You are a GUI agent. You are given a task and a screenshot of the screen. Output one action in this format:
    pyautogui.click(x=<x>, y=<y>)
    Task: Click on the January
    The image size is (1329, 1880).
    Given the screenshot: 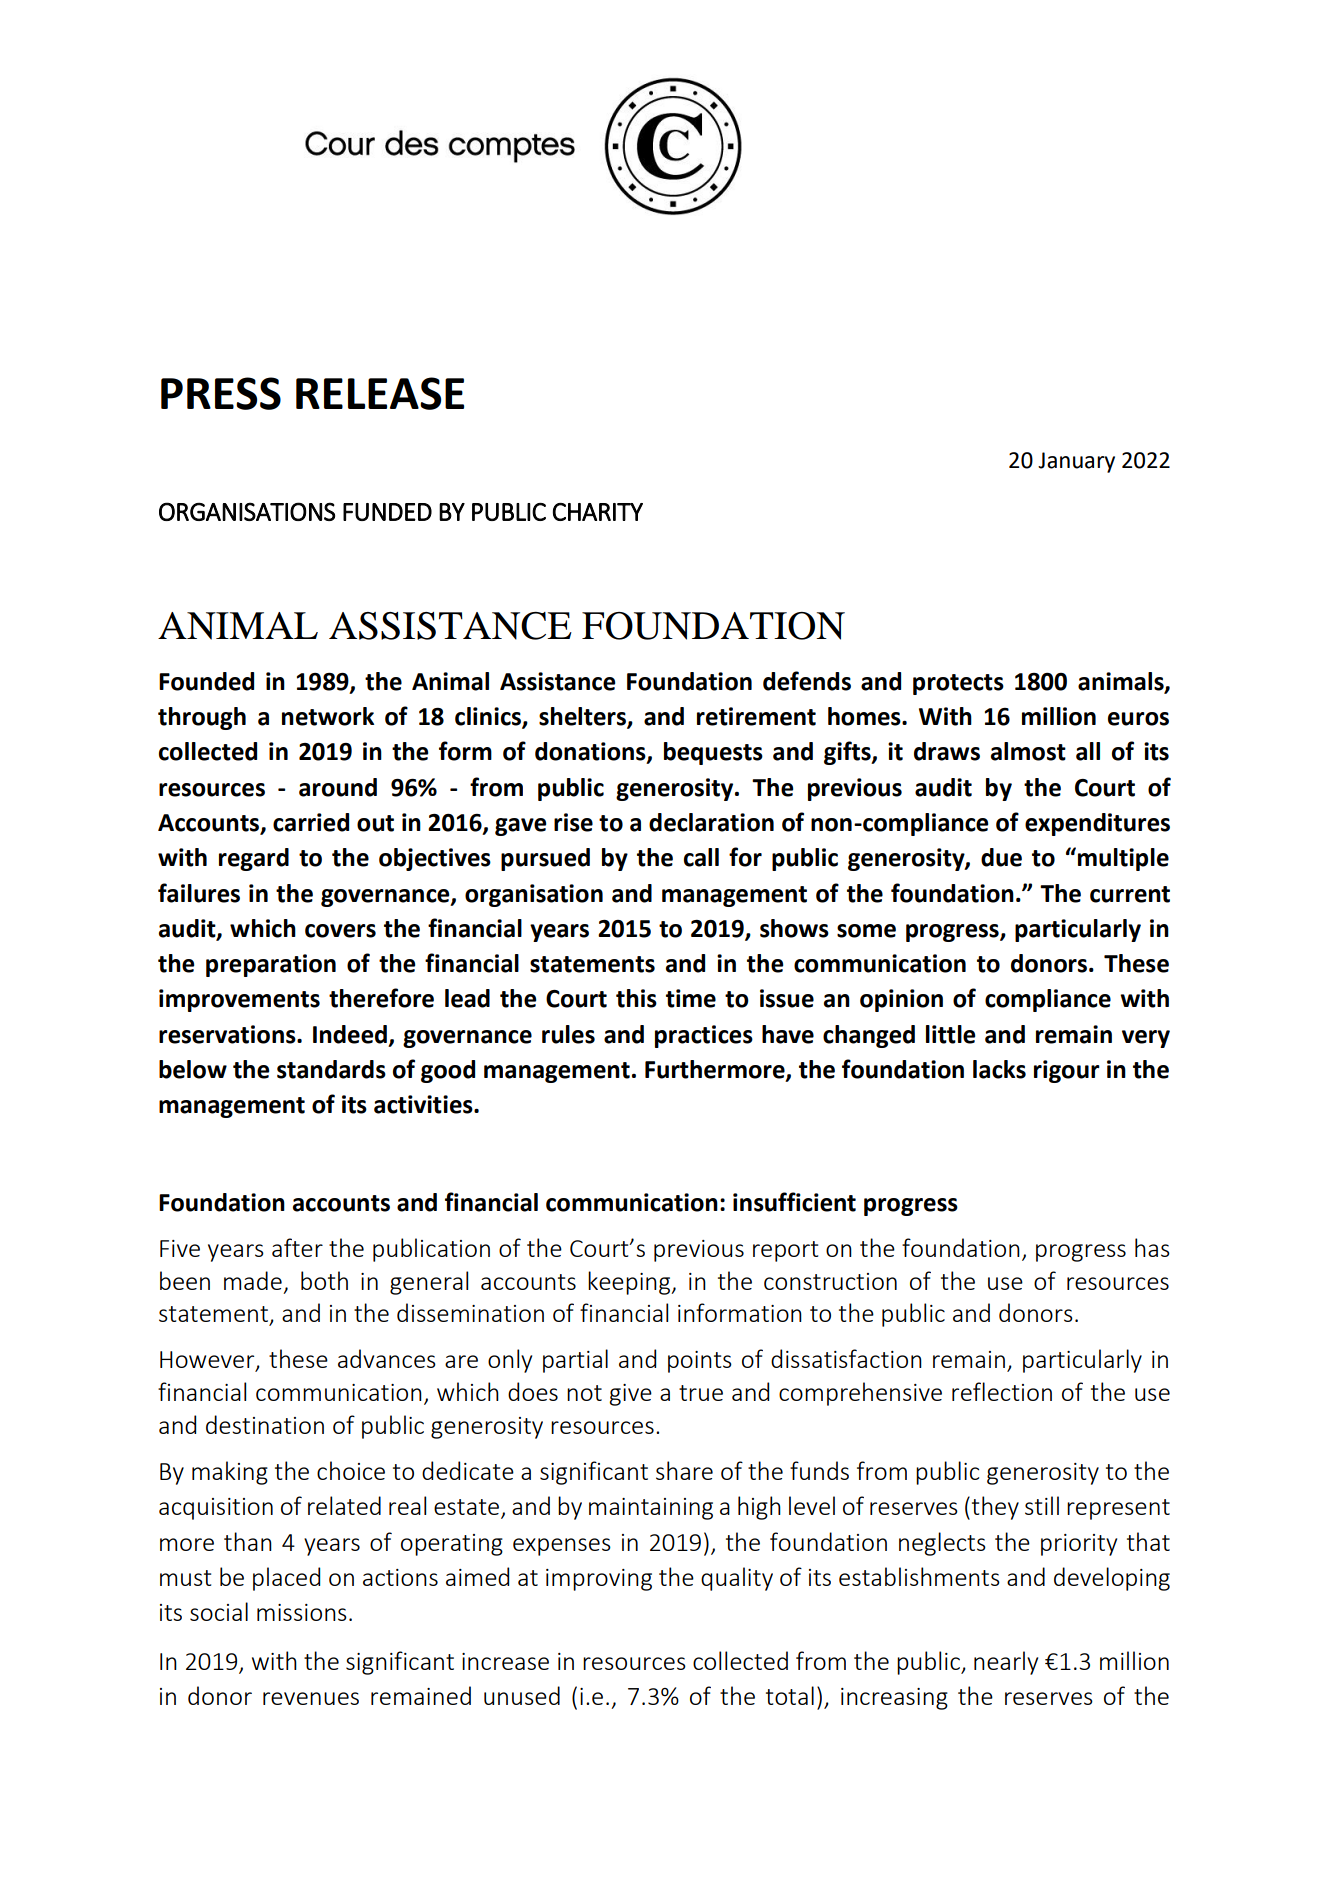 What is the action you would take?
    pyautogui.click(x=1076, y=462)
